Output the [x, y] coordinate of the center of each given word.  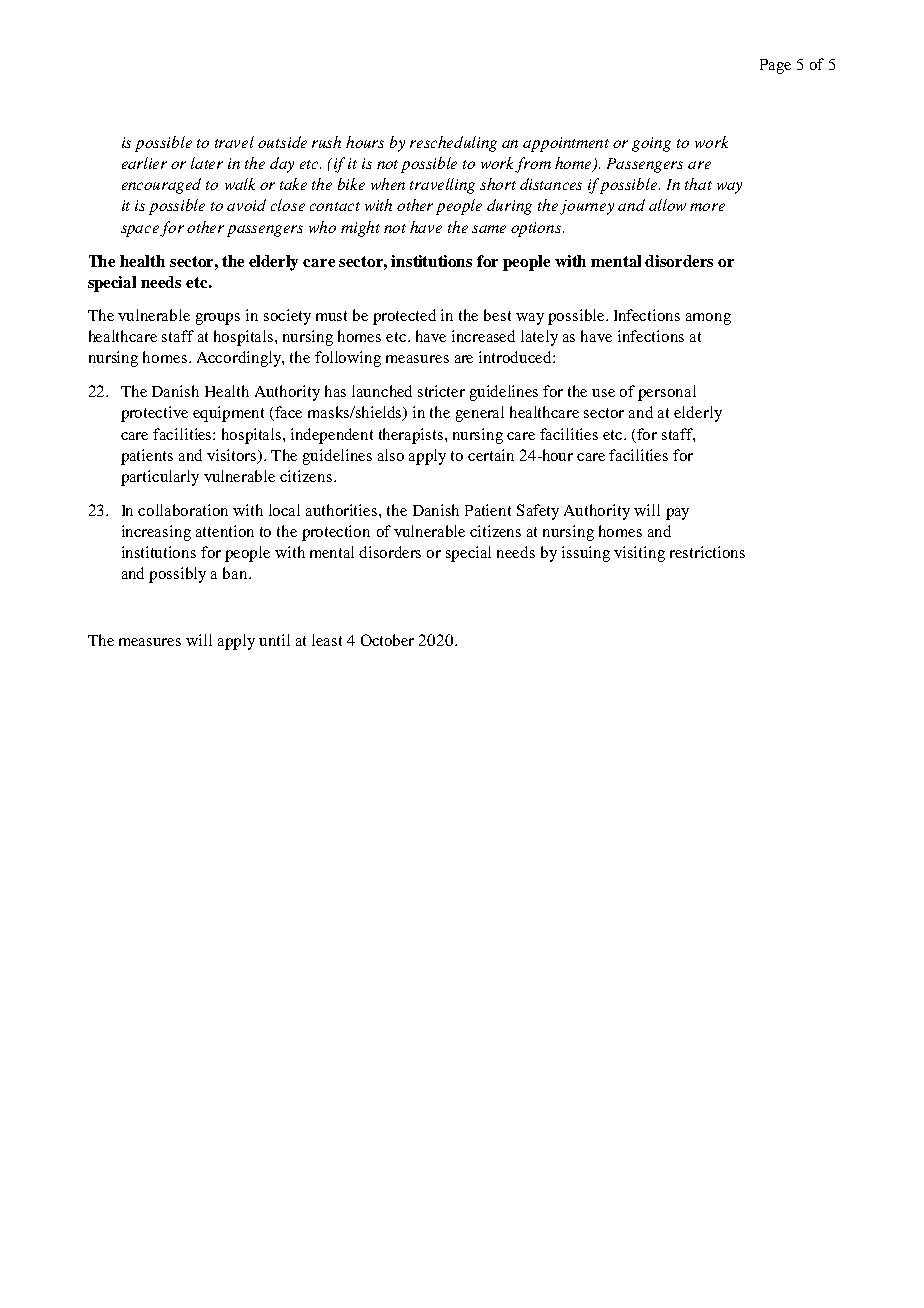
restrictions [707, 552]
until [274, 640]
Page [775, 66]
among [708, 319]
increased [483, 336]
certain [491, 455]
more [707, 207]
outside [282, 142]
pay [677, 514]
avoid [246, 205]
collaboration [183, 510]
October [387, 640]
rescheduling [453, 144]
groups [218, 319]
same [489, 229]
